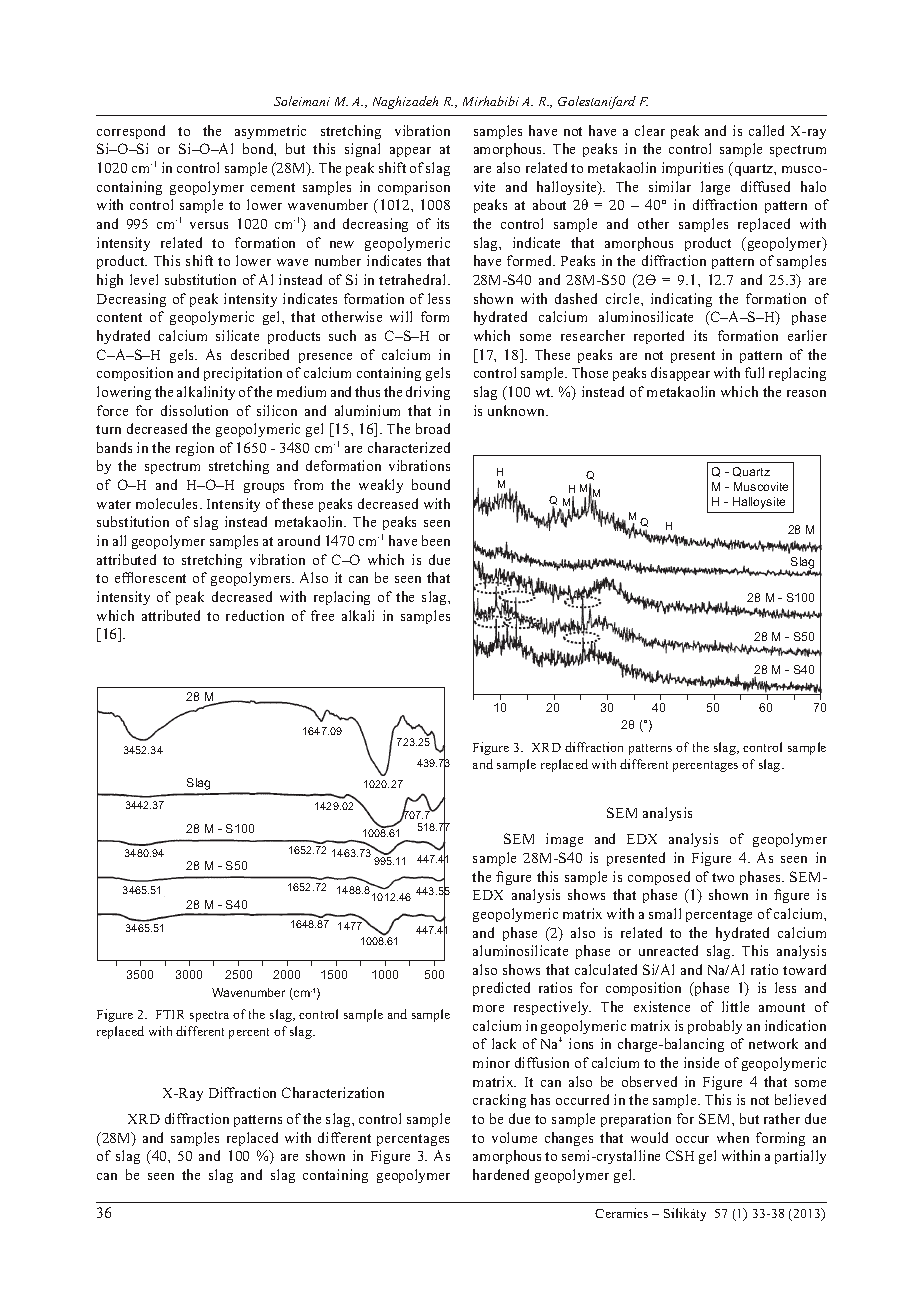 The image size is (924, 1308). I want to click on image, so click(564, 840).
